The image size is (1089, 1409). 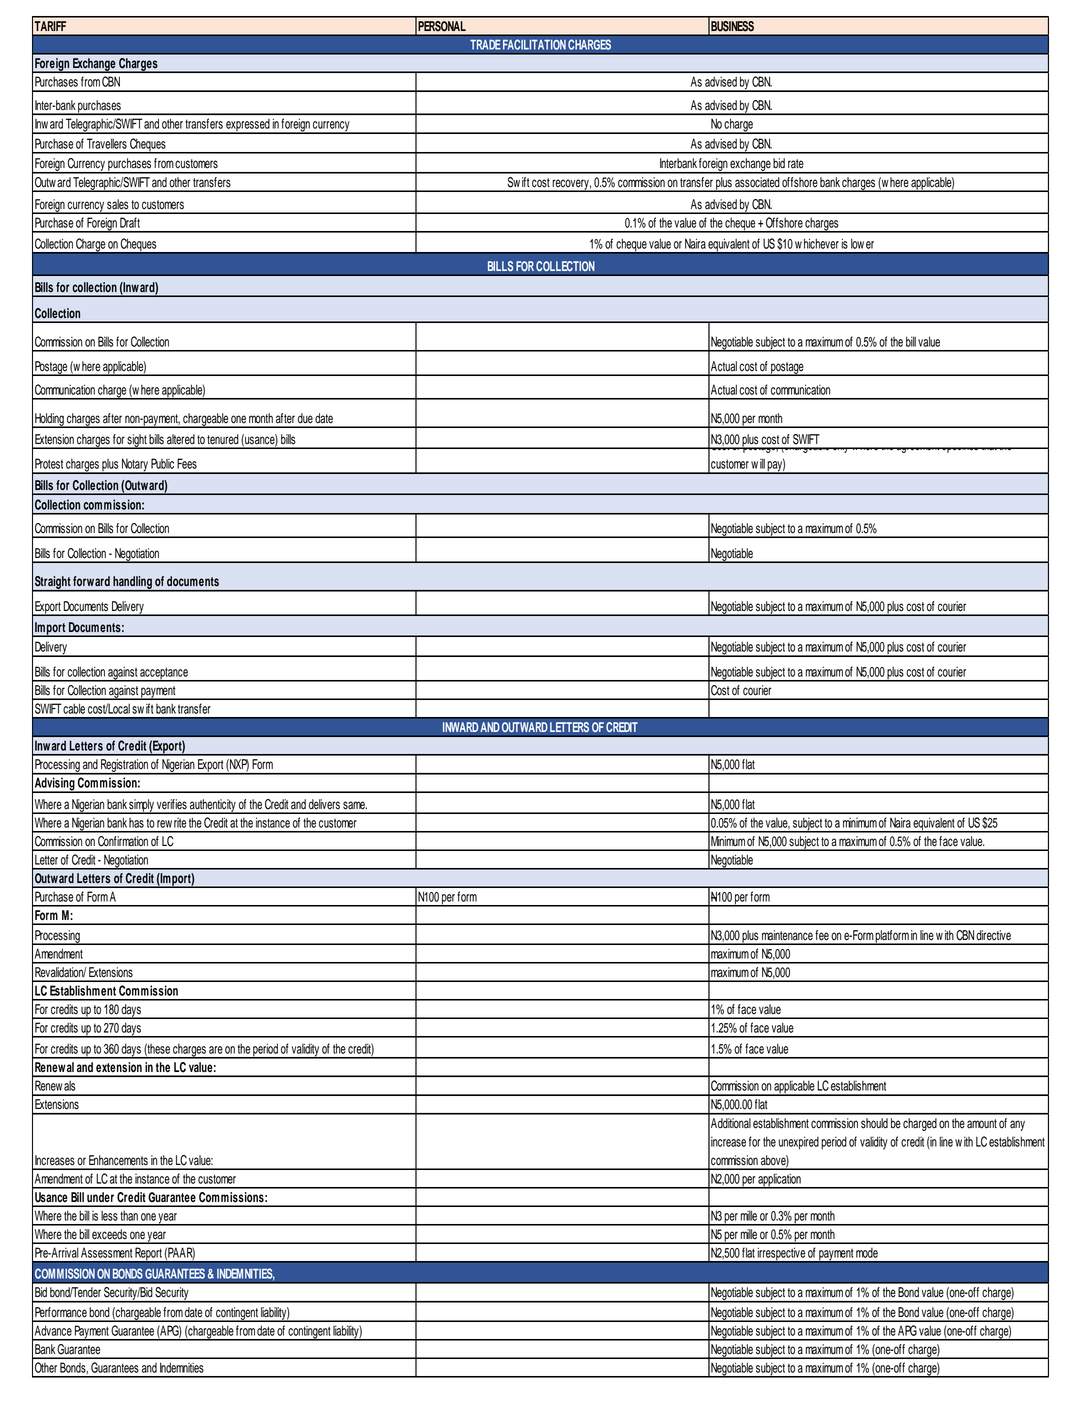 What do you see at coordinates (162, 463) in the page?
I see `Public` at bounding box center [162, 463].
